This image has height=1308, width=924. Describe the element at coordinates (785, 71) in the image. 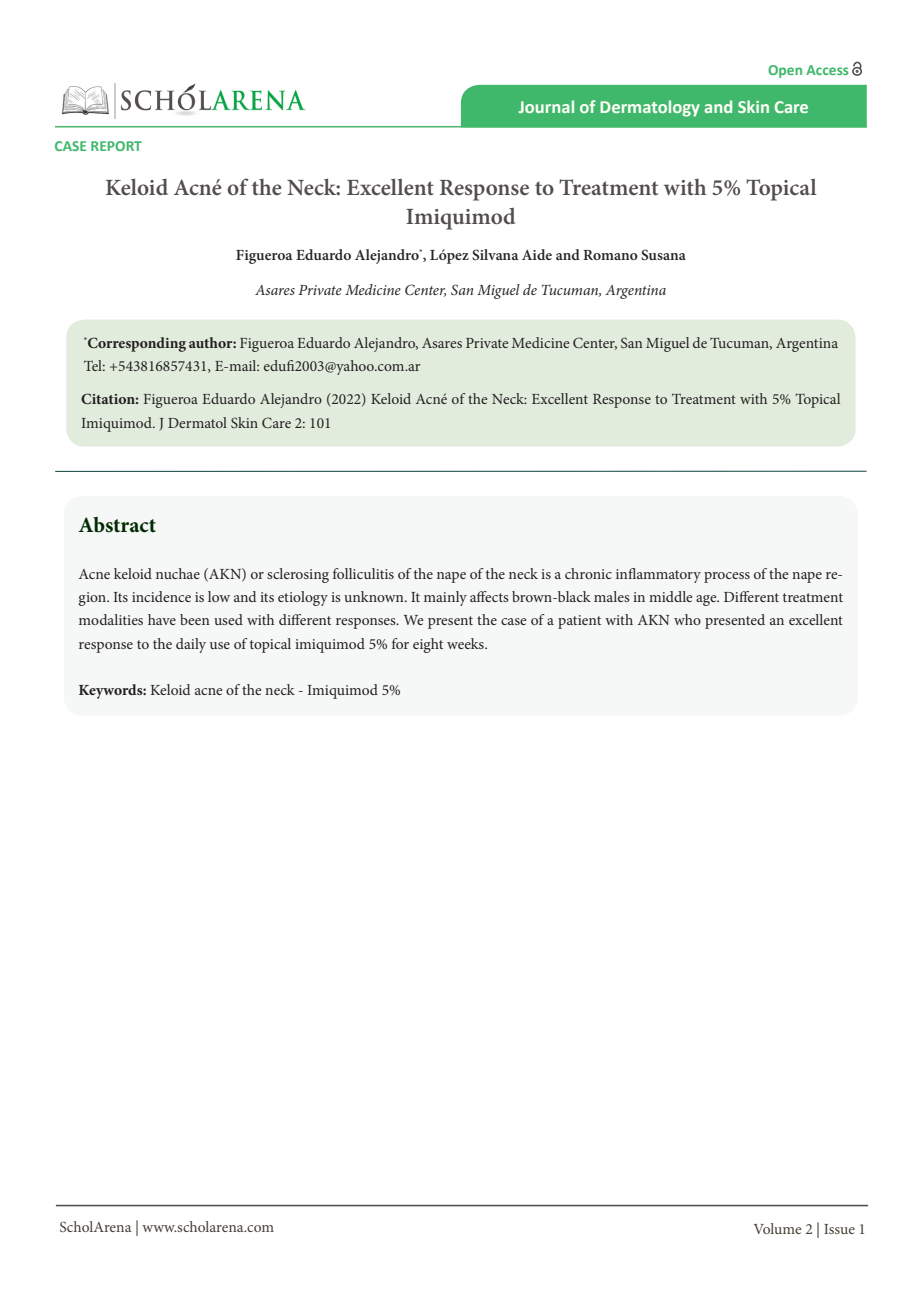

I see `Open` at that location.
